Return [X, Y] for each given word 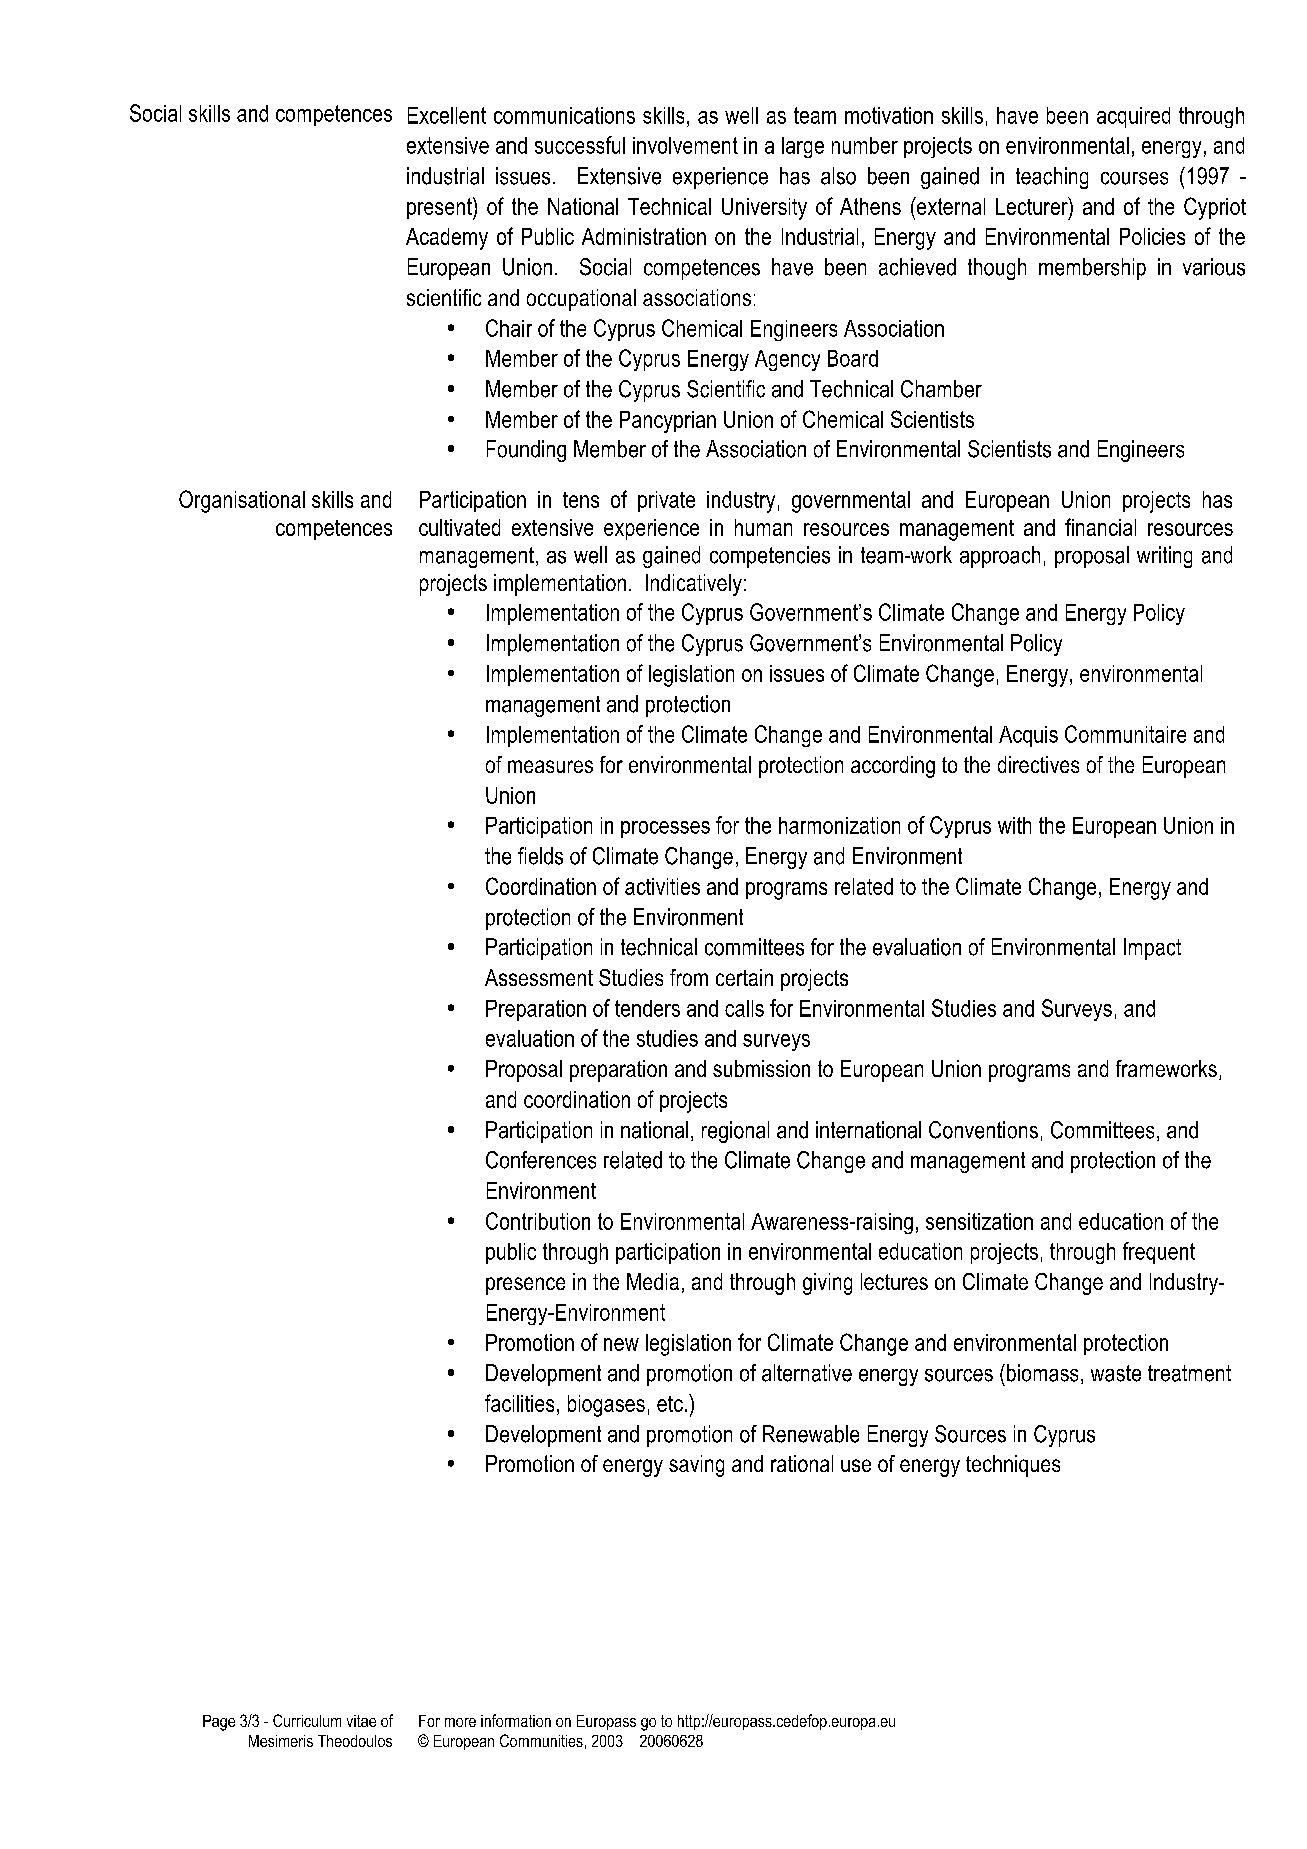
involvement [685, 145]
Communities [541, 1740]
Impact [1152, 949]
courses [1134, 178]
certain [744, 977]
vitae [361, 1721]
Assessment [539, 977]
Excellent [447, 115]
